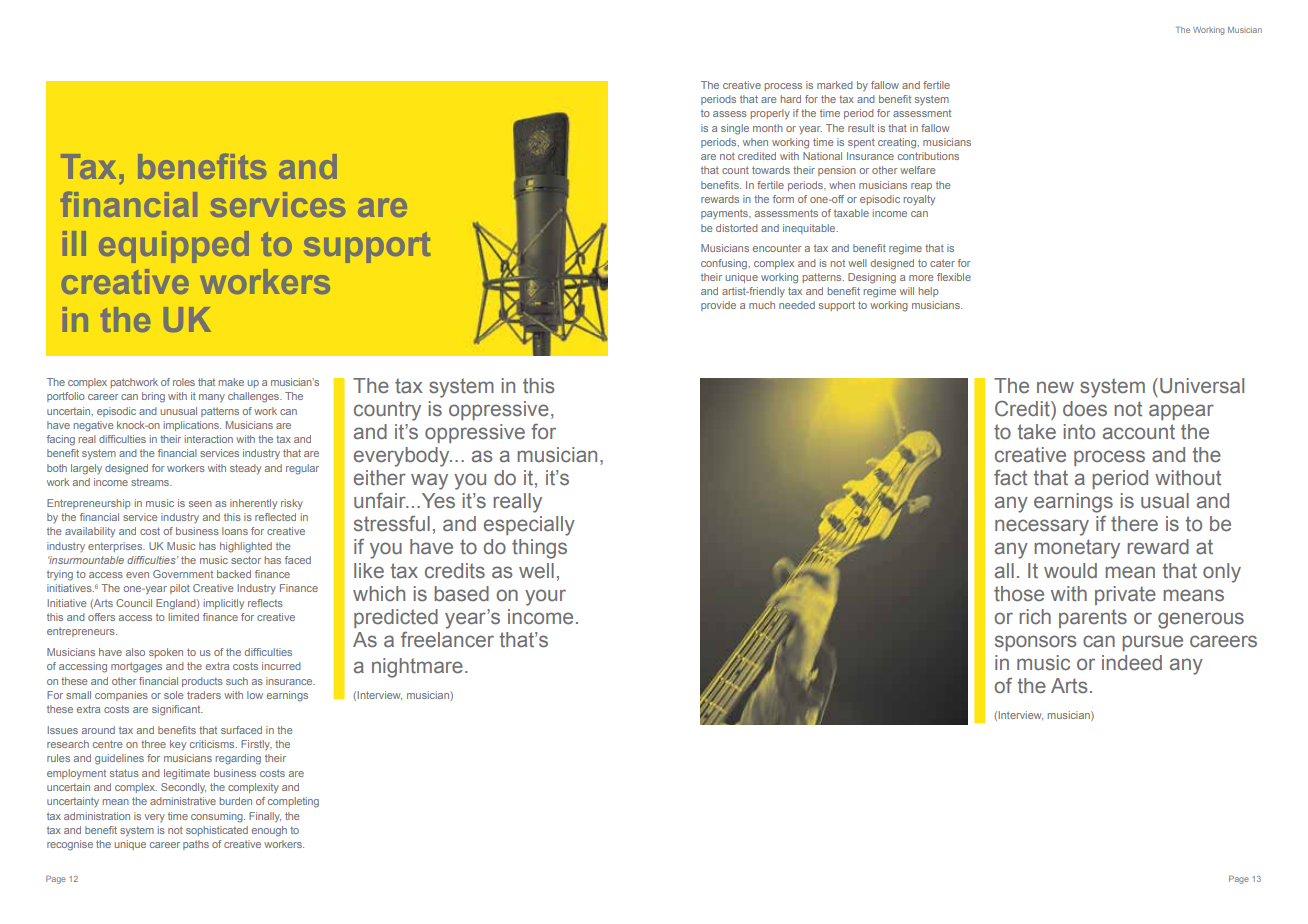 Image resolution: width=1308 pixels, height=924 pixels. Describe the element at coordinates (429, 481) in the screenshot. I see `way` at that location.
